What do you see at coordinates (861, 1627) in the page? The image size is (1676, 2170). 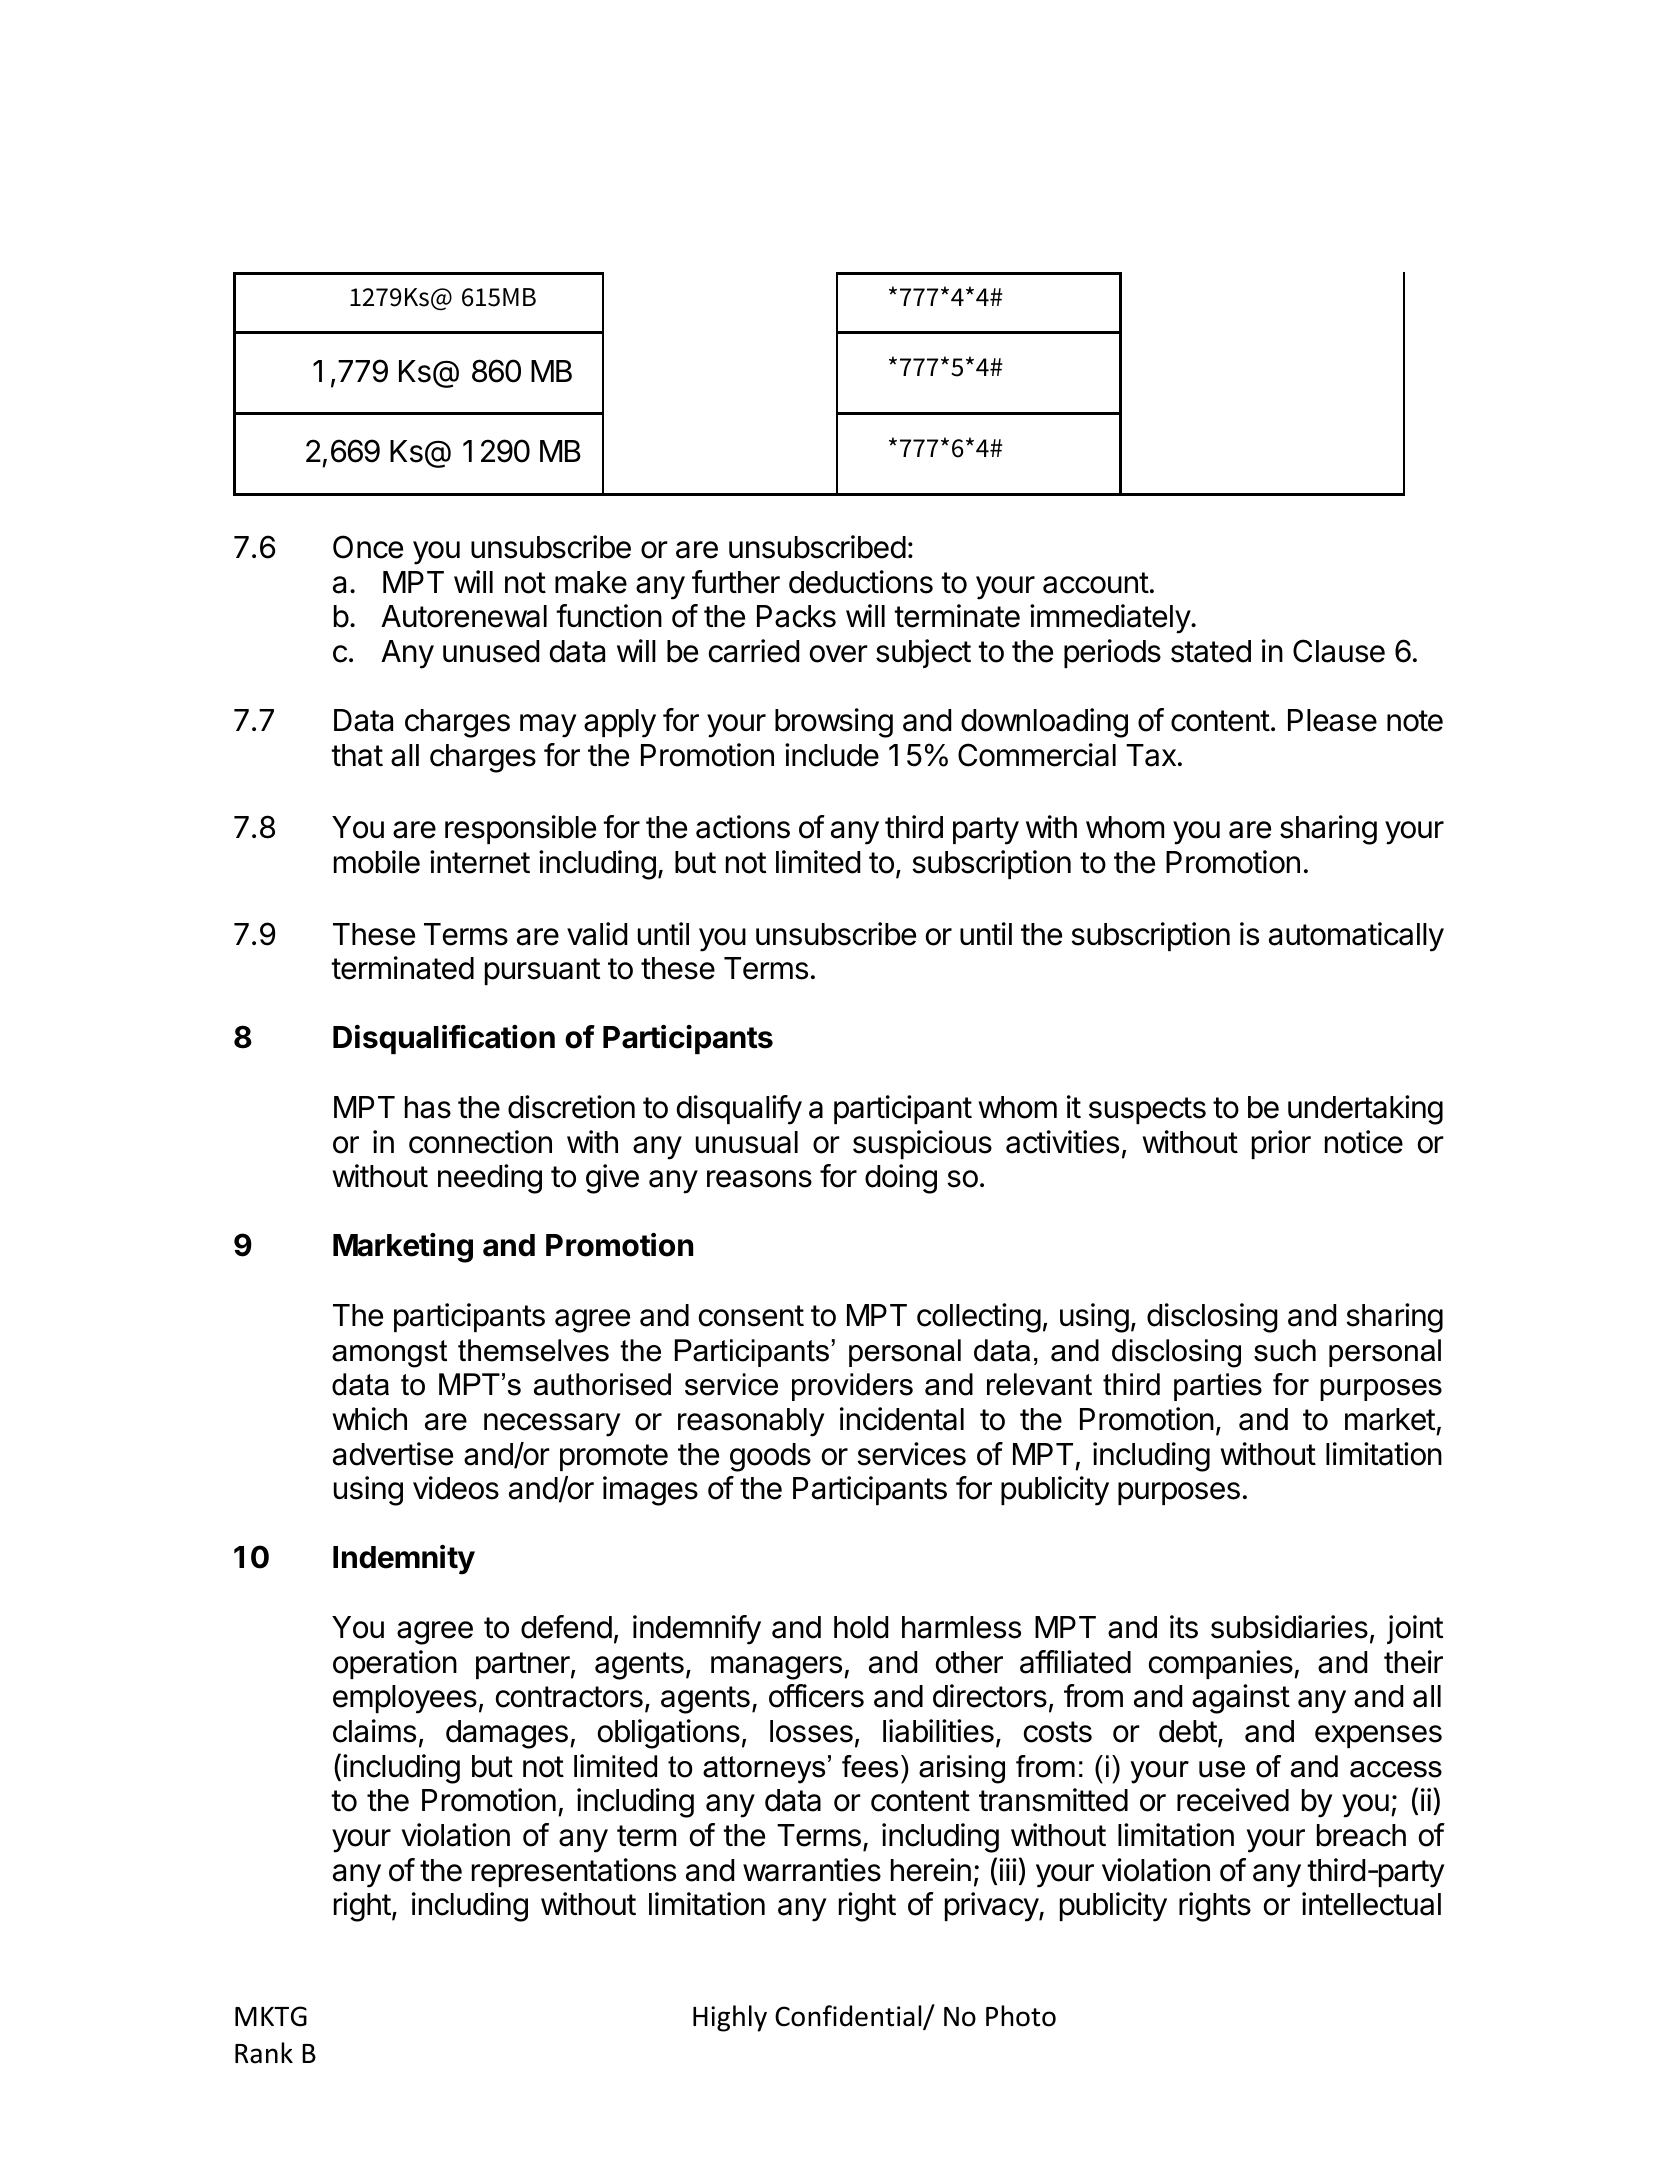 I see `hold` at bounding box center [861, 1627].
